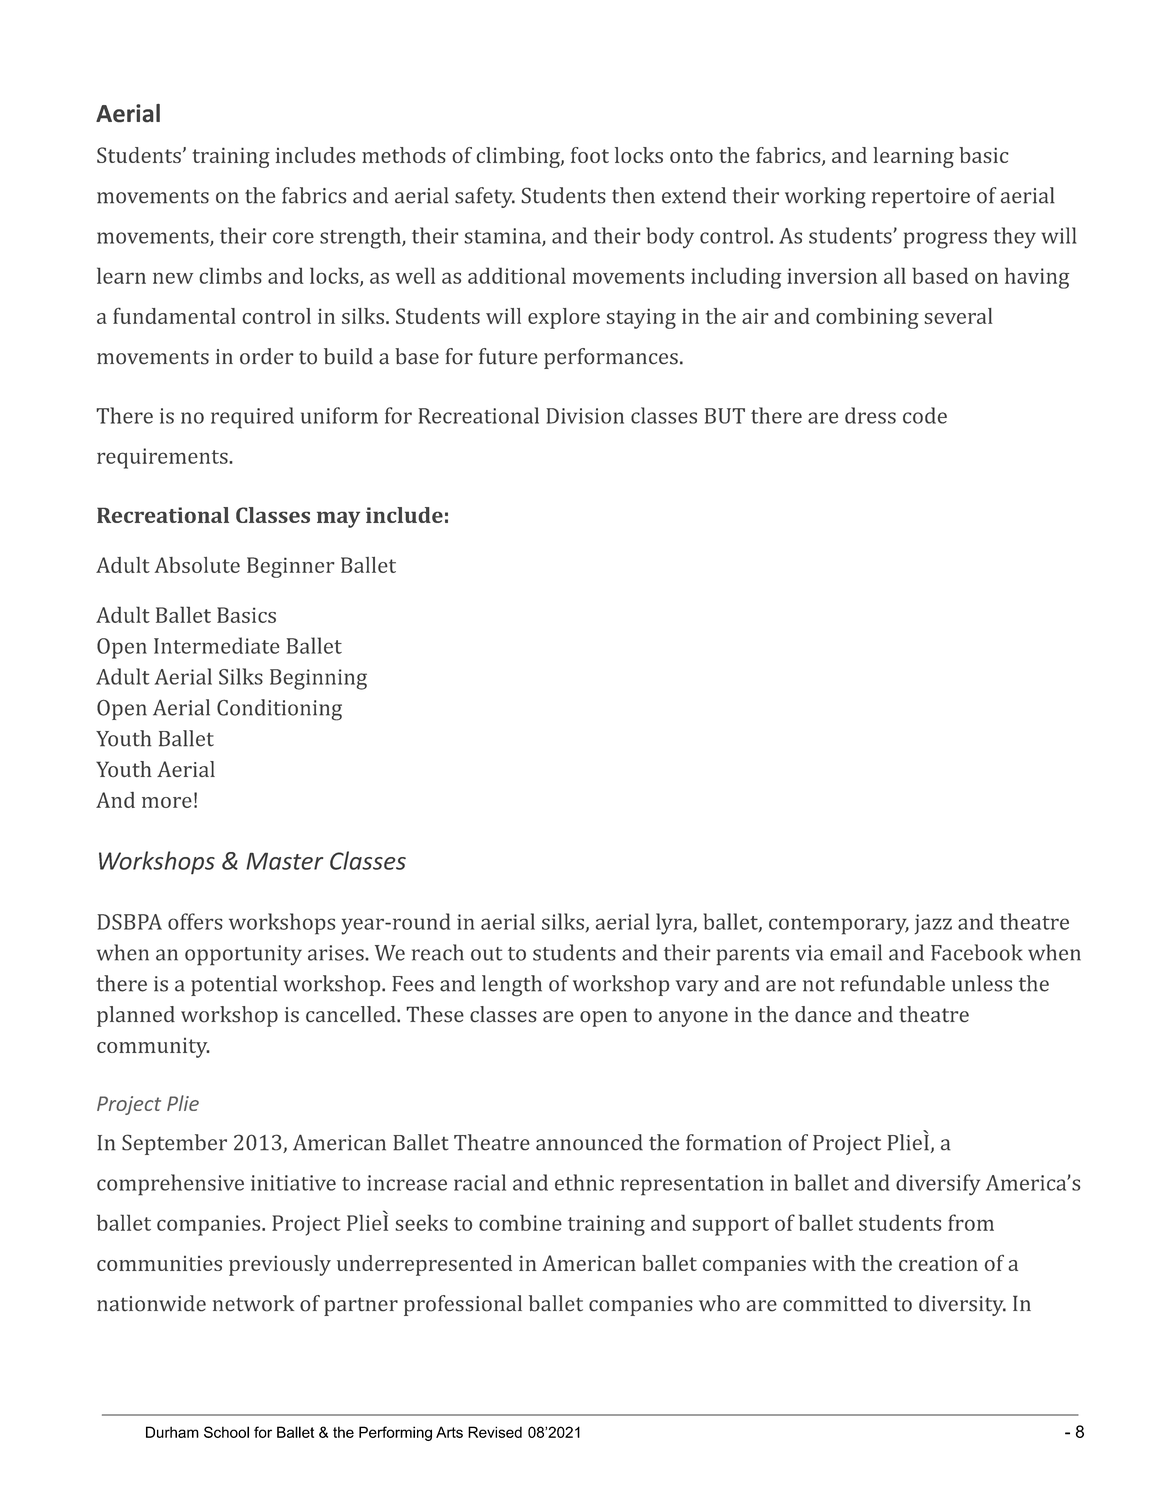  What do you see at coordinates (921, 198) in the page?
I see `repertoire` at bounding box center [921, 198].
